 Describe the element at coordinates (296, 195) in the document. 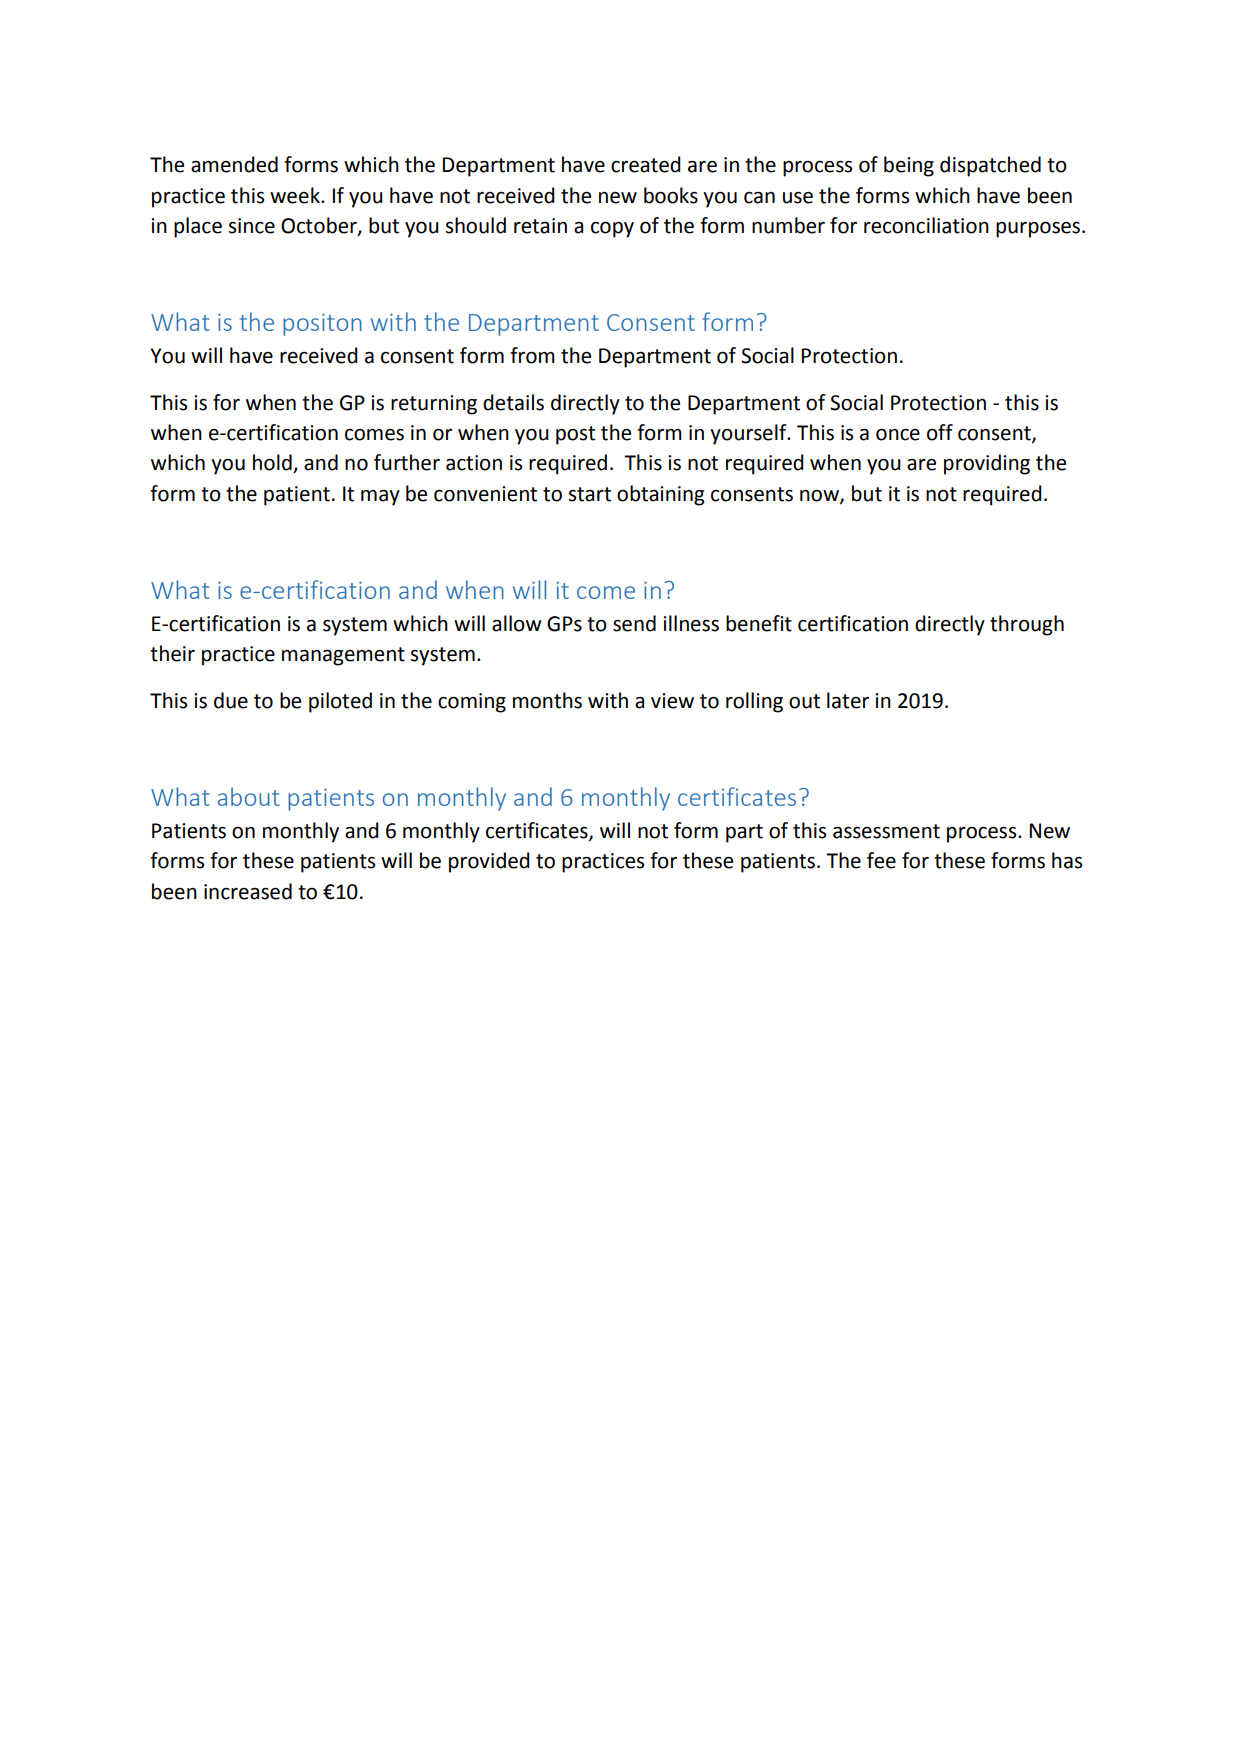

I see `week` at that location.
